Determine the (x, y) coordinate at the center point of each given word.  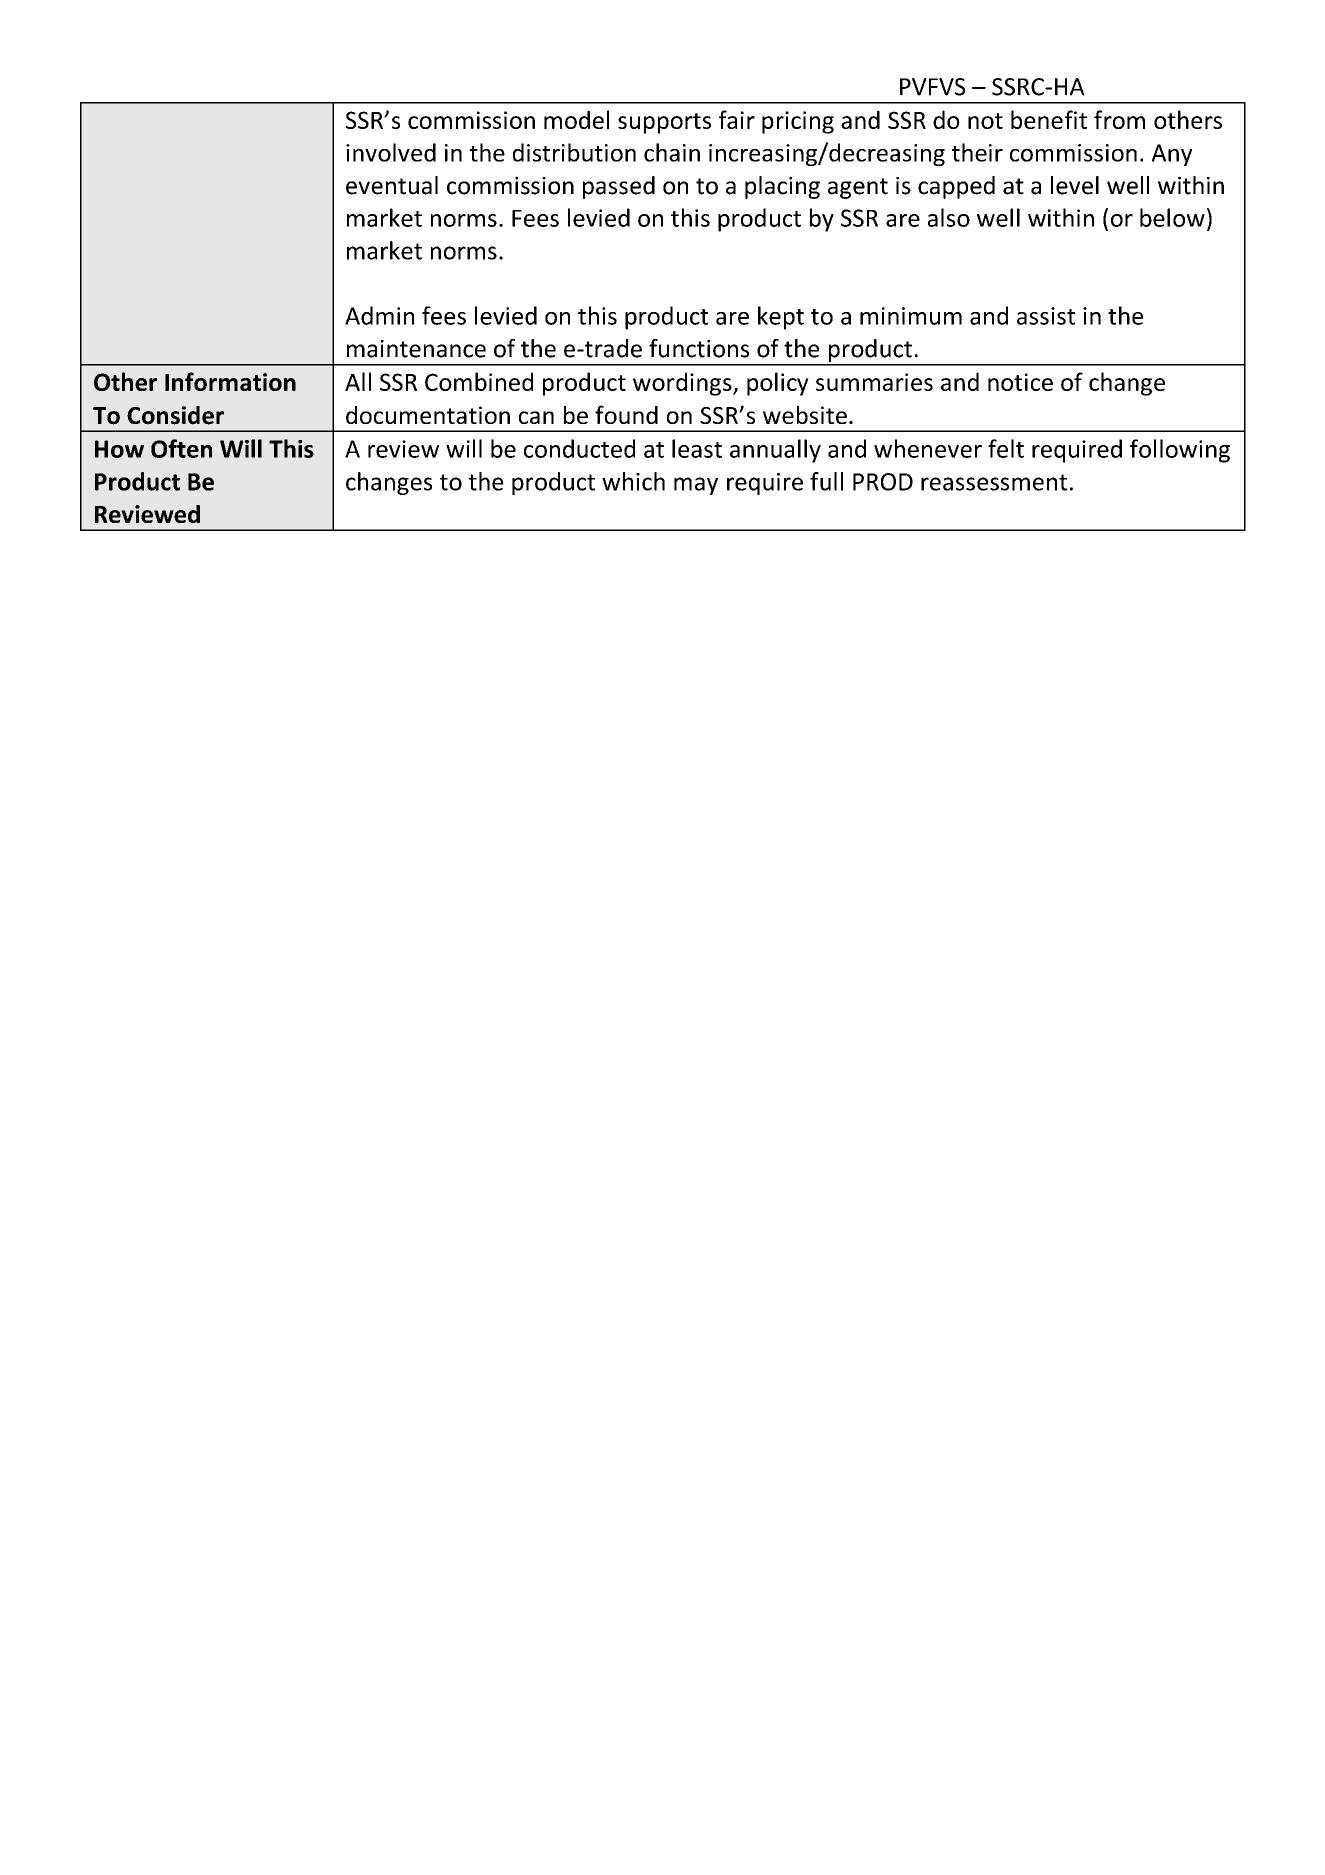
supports (664, 123)
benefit (1049, 119)
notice (1020, 382)
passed (619, 187)
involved (391, 152)
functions (699, 348)
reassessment (994, 482)
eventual (392, 185)
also (949, 217)
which (633, 481)
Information (230, 381)
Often (181, 448)
